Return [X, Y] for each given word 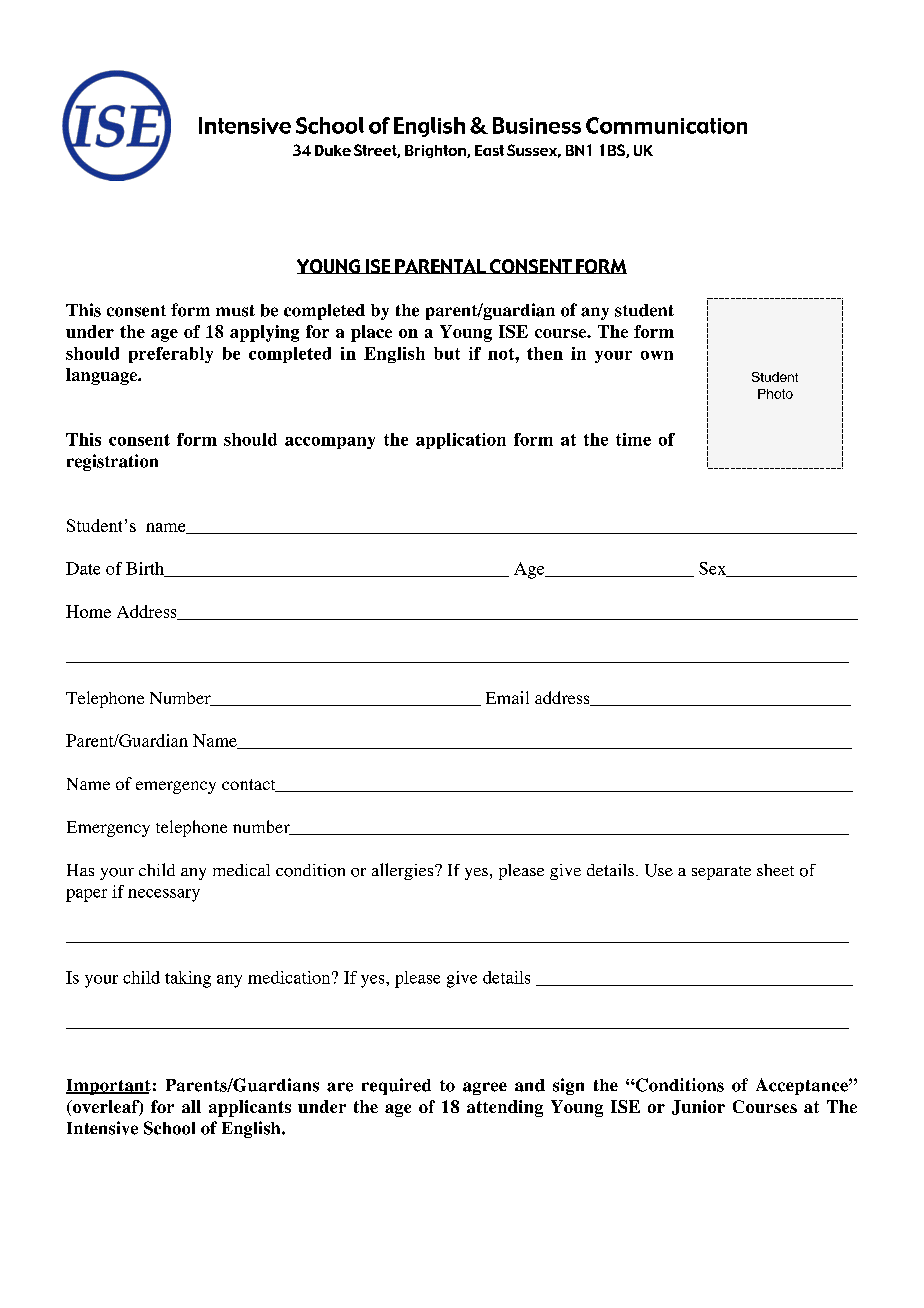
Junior [698, 1107]
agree [485, 1088]
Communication [666, 125]
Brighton [436, 151]
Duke [333, 150]
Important [108, 1087]
